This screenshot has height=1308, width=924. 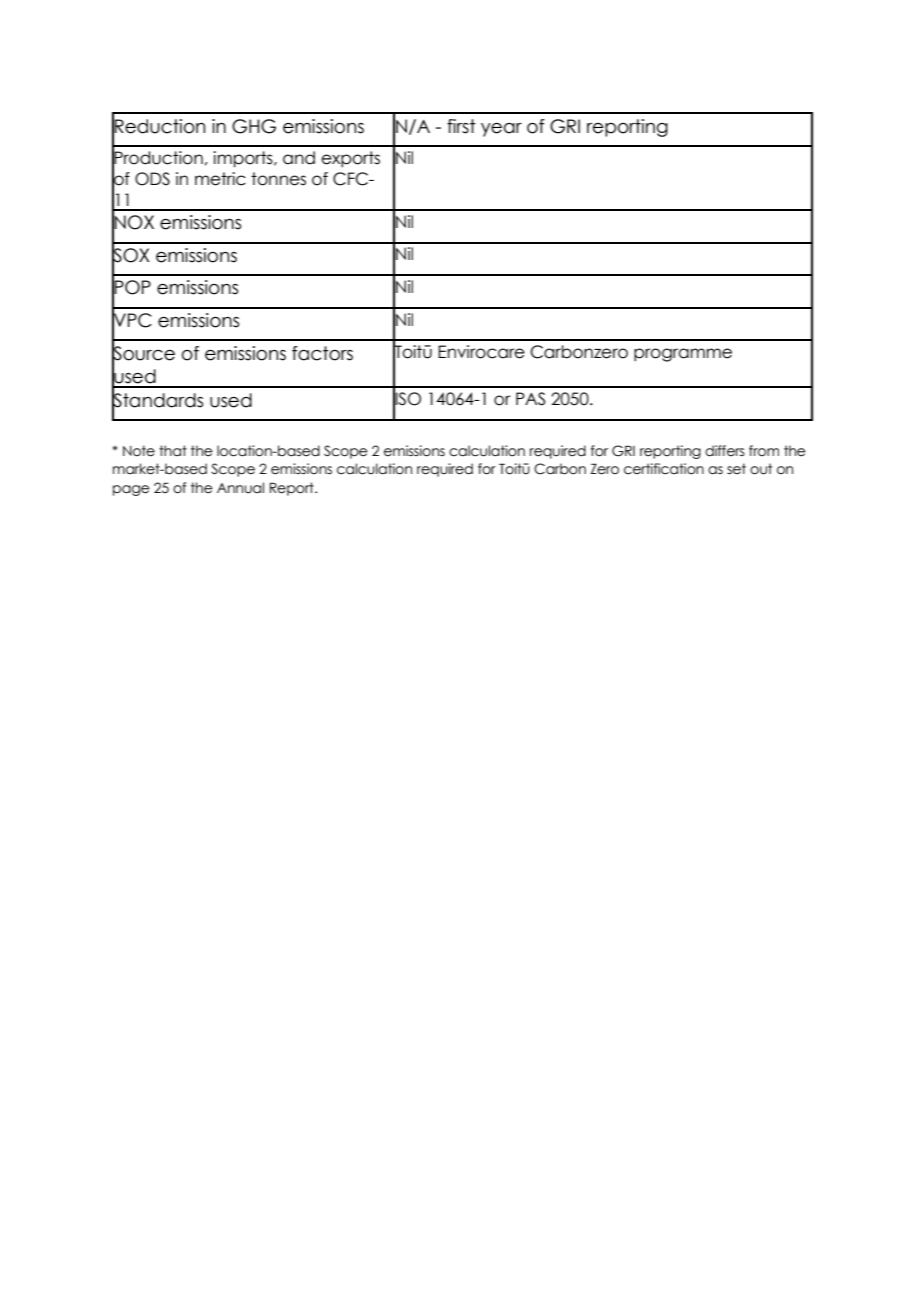 I want to click on PAS, so click(x=530, y=399).
